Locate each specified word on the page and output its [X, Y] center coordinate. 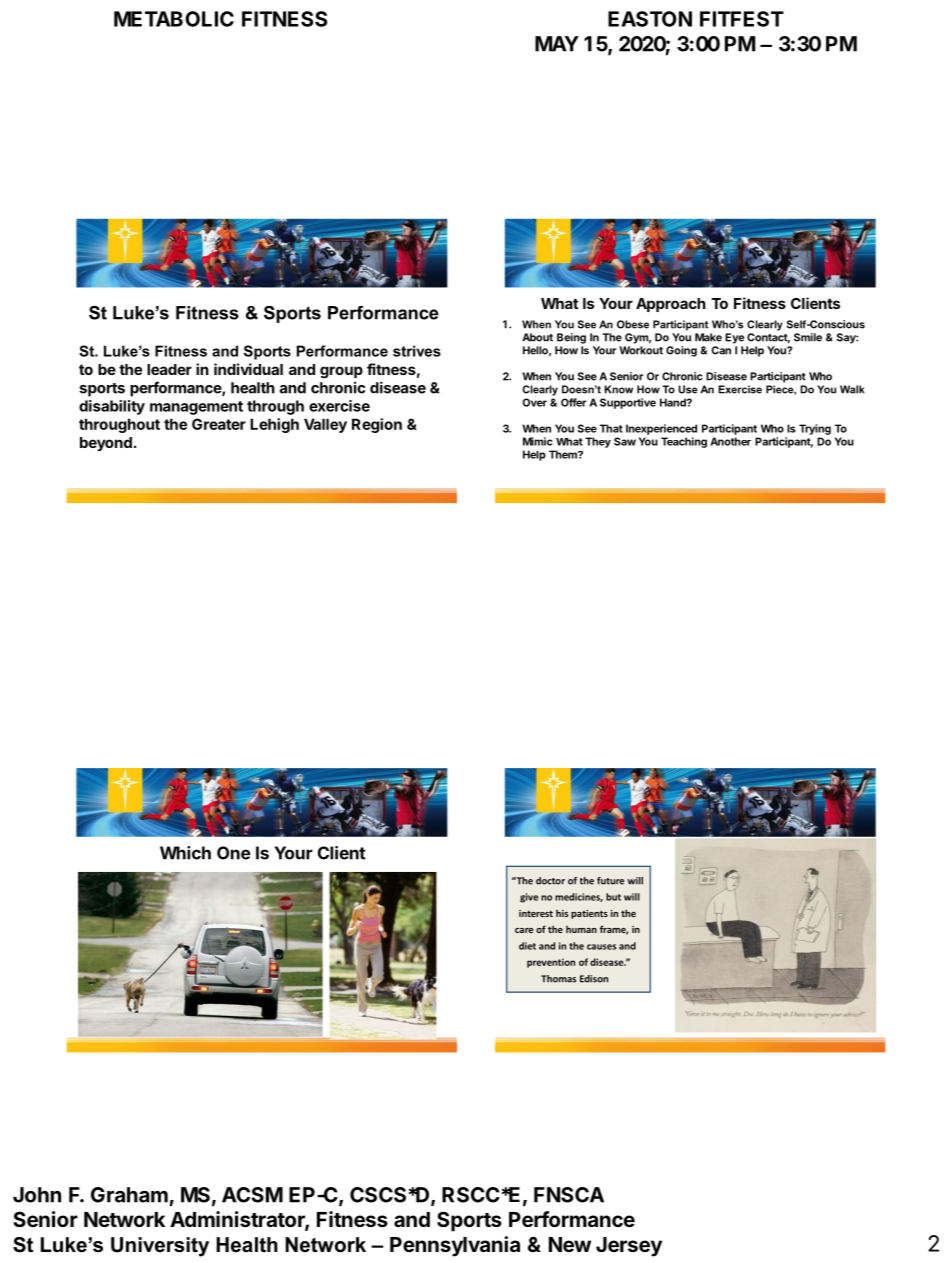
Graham [129, 1195]
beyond [106, 444]
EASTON [650, 19]
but [613, 897]
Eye [734, 338]
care [524, 930]
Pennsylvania [455, 1246]
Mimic [537, 441]
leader [169, 369]
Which [185, 853]
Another [730, 441]
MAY [557, 44]
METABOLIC [174, 19]
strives [417, 351]
